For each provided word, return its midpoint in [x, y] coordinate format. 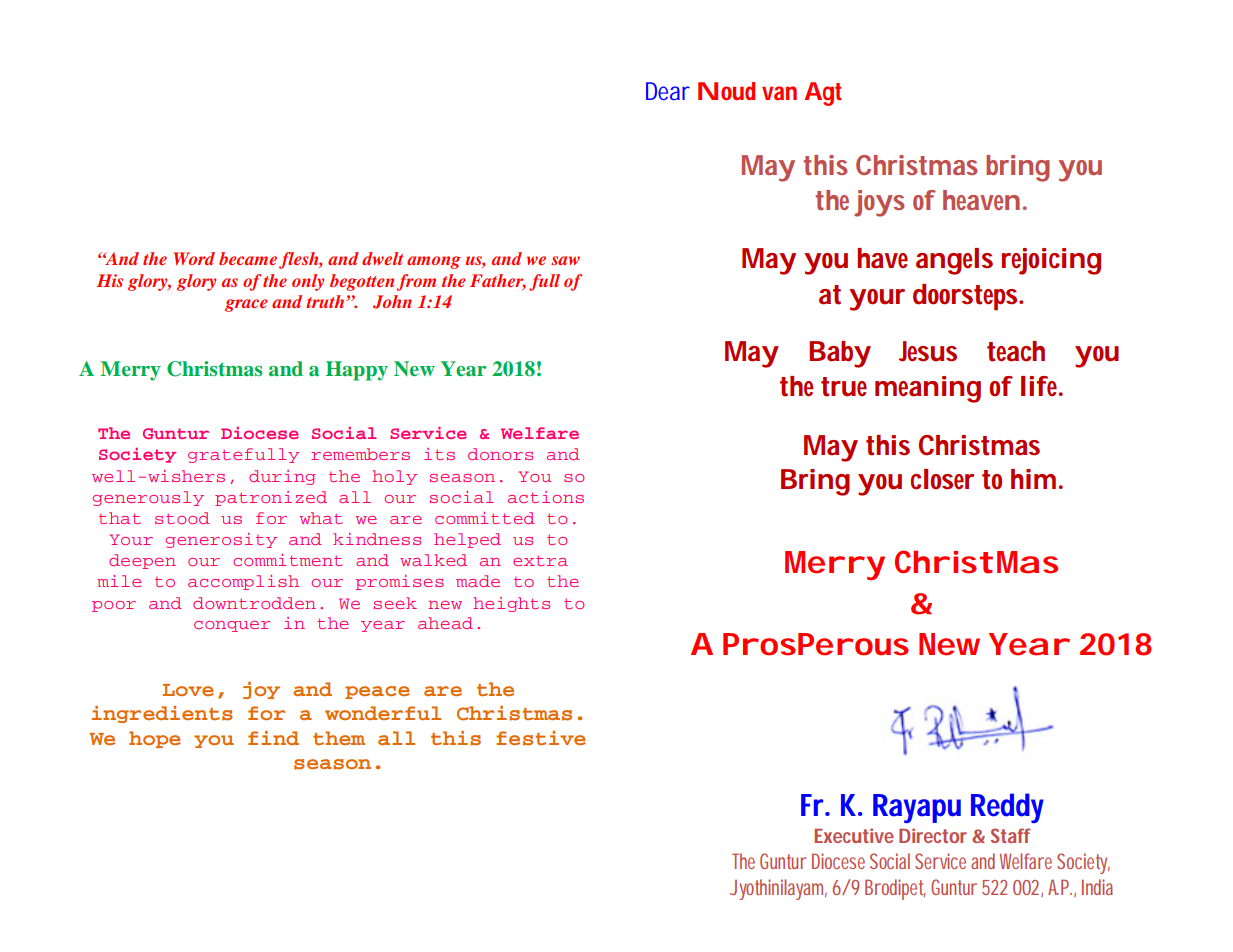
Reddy [1007, 808]
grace [246, 305]
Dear [668, 91]
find [273, 738]
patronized [271, 498]
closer [942, 479]
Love [188, 690]
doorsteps [967, 297]
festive [541, 738]
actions [546, 497]
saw [565, 260]
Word [194, 258]
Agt [822, 94]
